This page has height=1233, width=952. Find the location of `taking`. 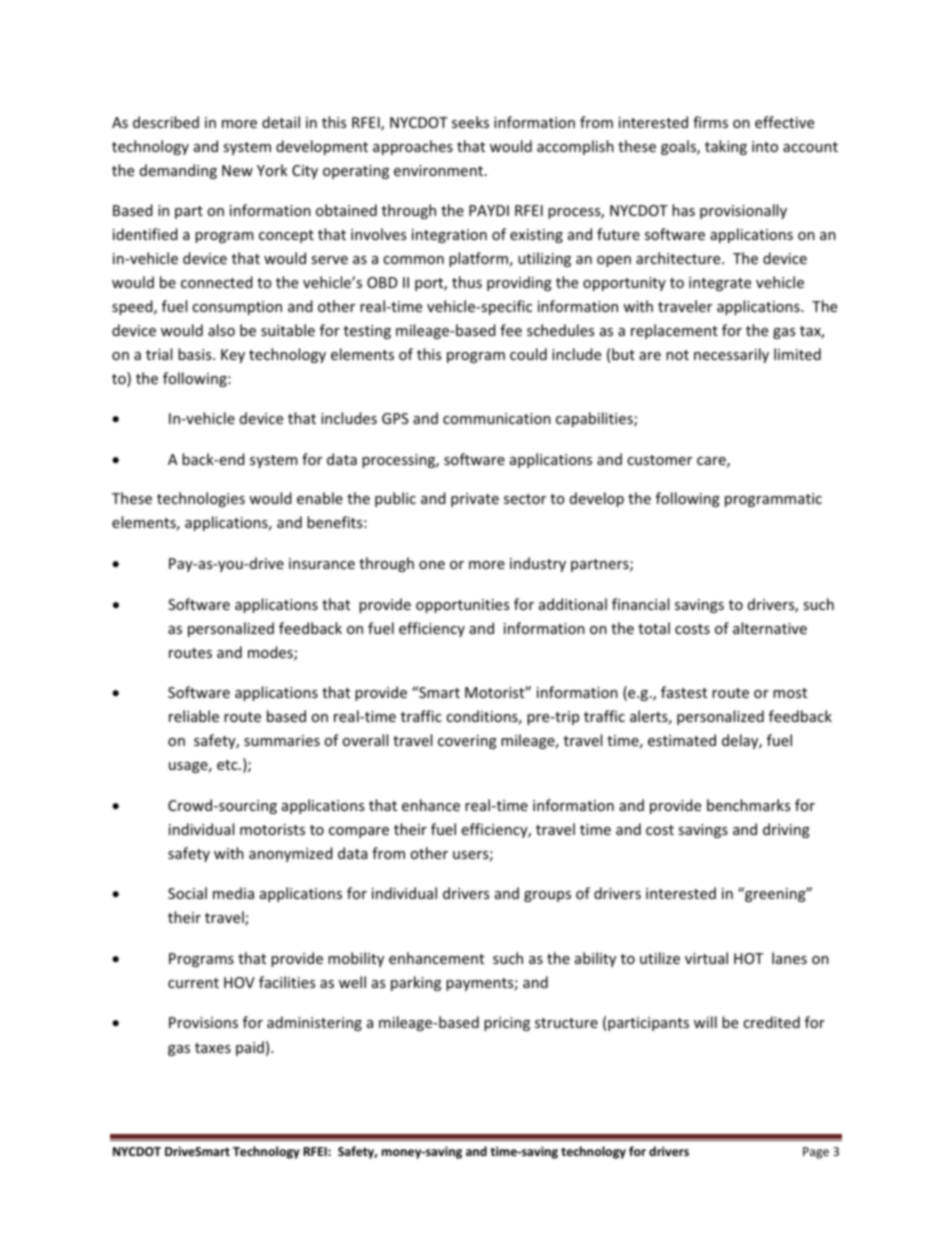

taking is located at coordinates (726, 147).
